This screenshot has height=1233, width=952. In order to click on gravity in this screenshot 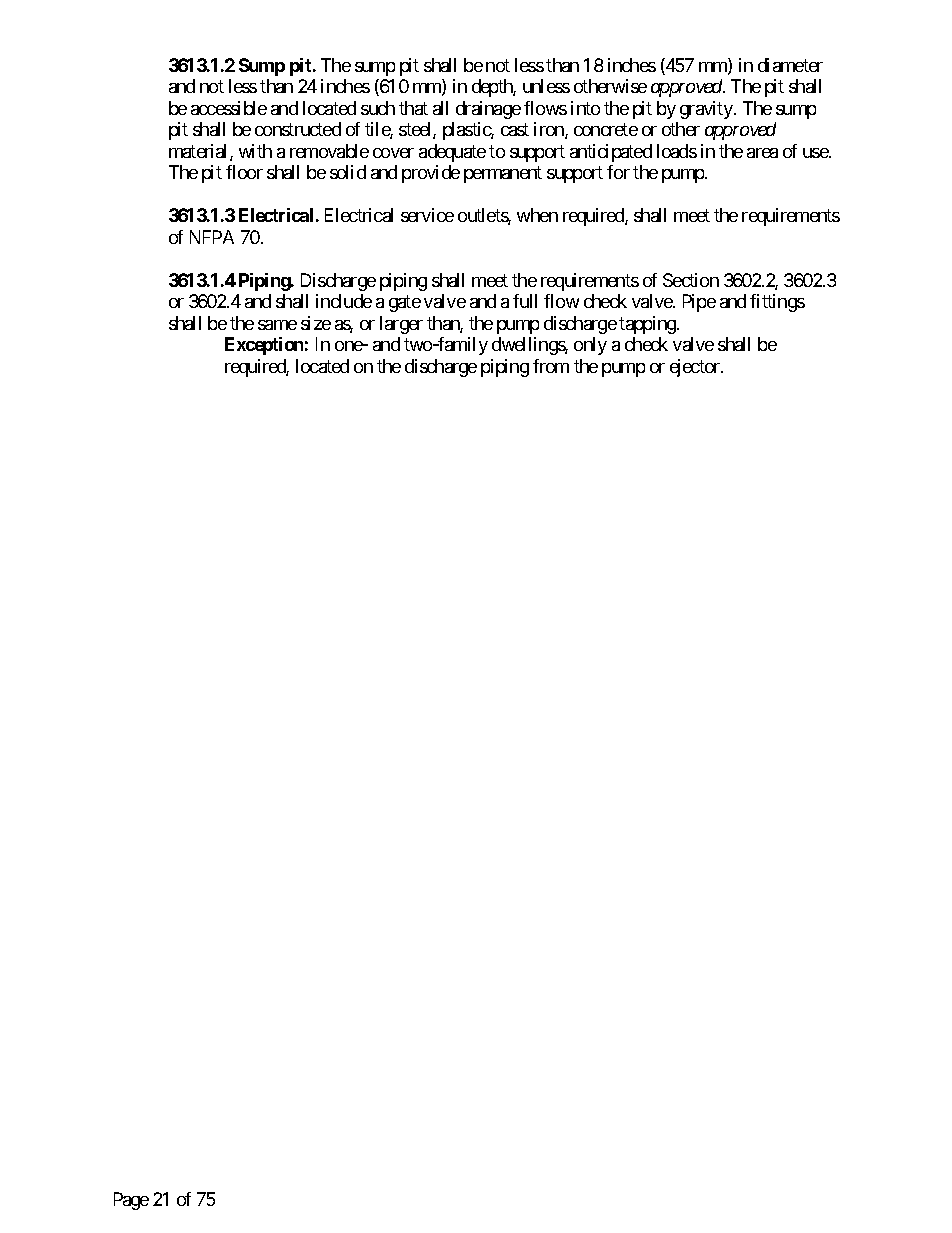, I will do `click(707, 110)`.
